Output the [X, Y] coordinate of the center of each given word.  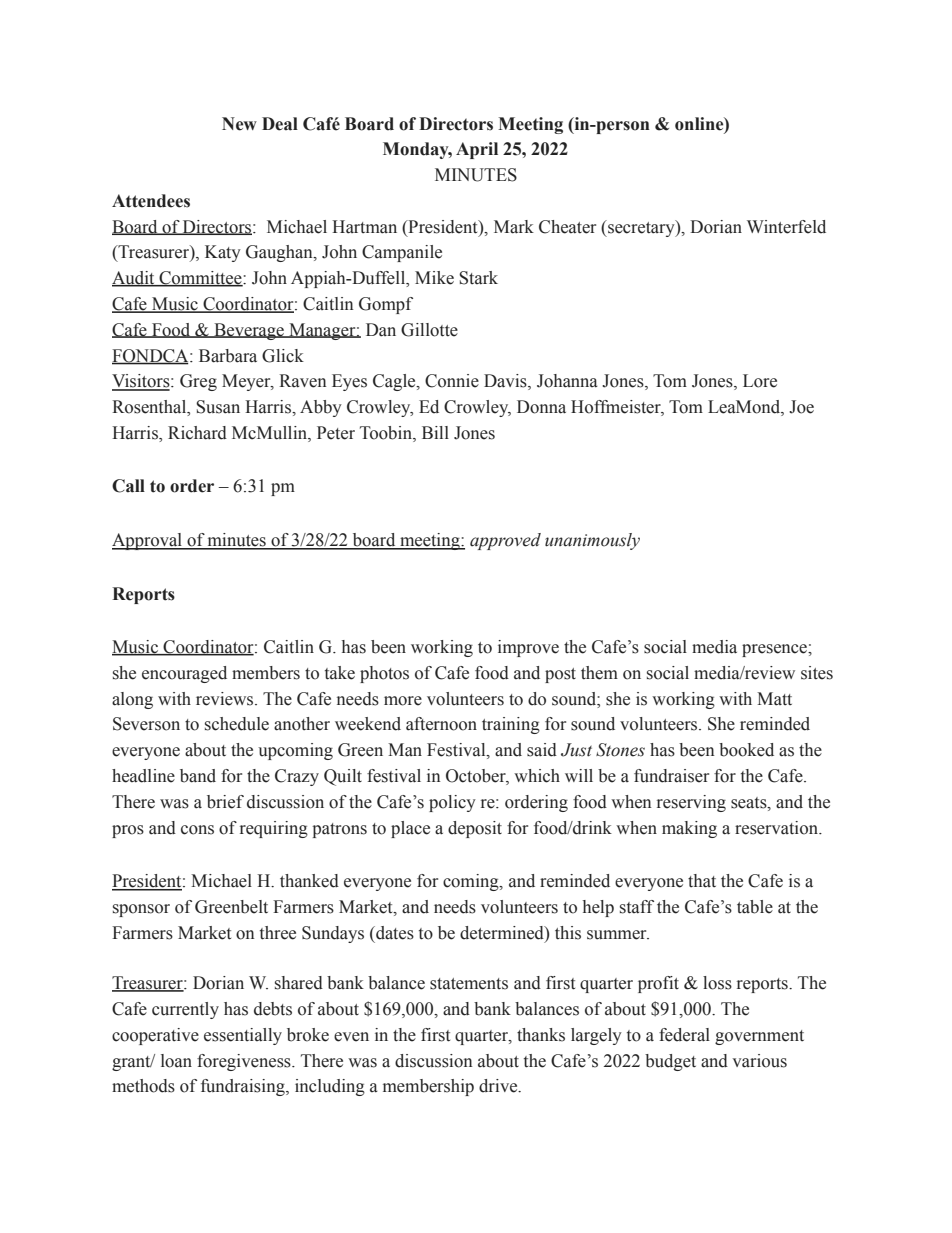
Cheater [567, 227]
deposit [475, 829]
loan [176, 1061]
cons [197, 830]
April [477, 150]
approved [505, 541]
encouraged [184, 674]
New [239, 124]
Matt [774, 699]
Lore [760, 381]
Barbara [228, 356]
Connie [452, 381]
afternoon [441, 724]
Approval [148, 541]
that [702, 881]
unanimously [592, 541]
